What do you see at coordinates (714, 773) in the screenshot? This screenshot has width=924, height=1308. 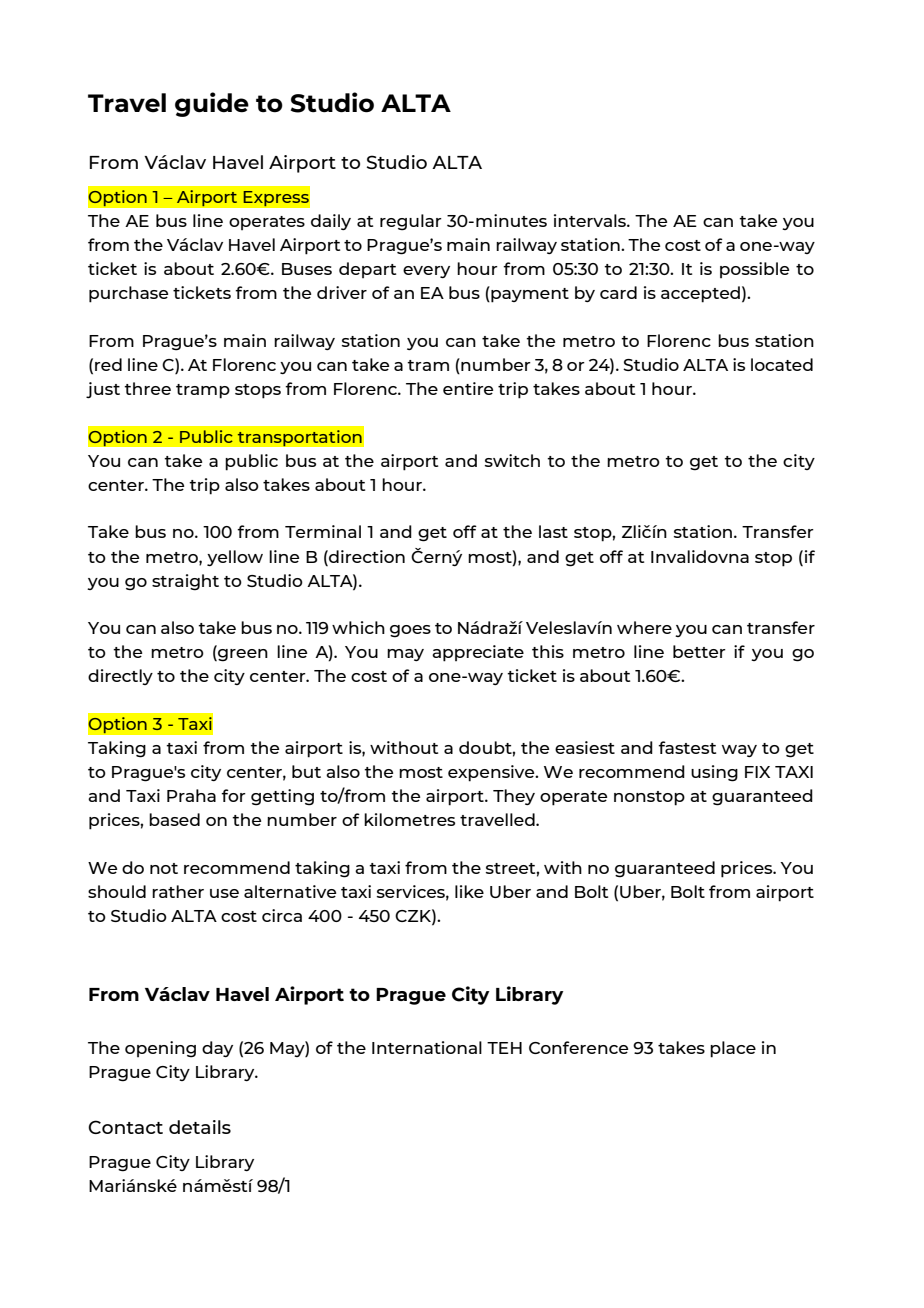 I see `using` at bounding box center [714, 773].
